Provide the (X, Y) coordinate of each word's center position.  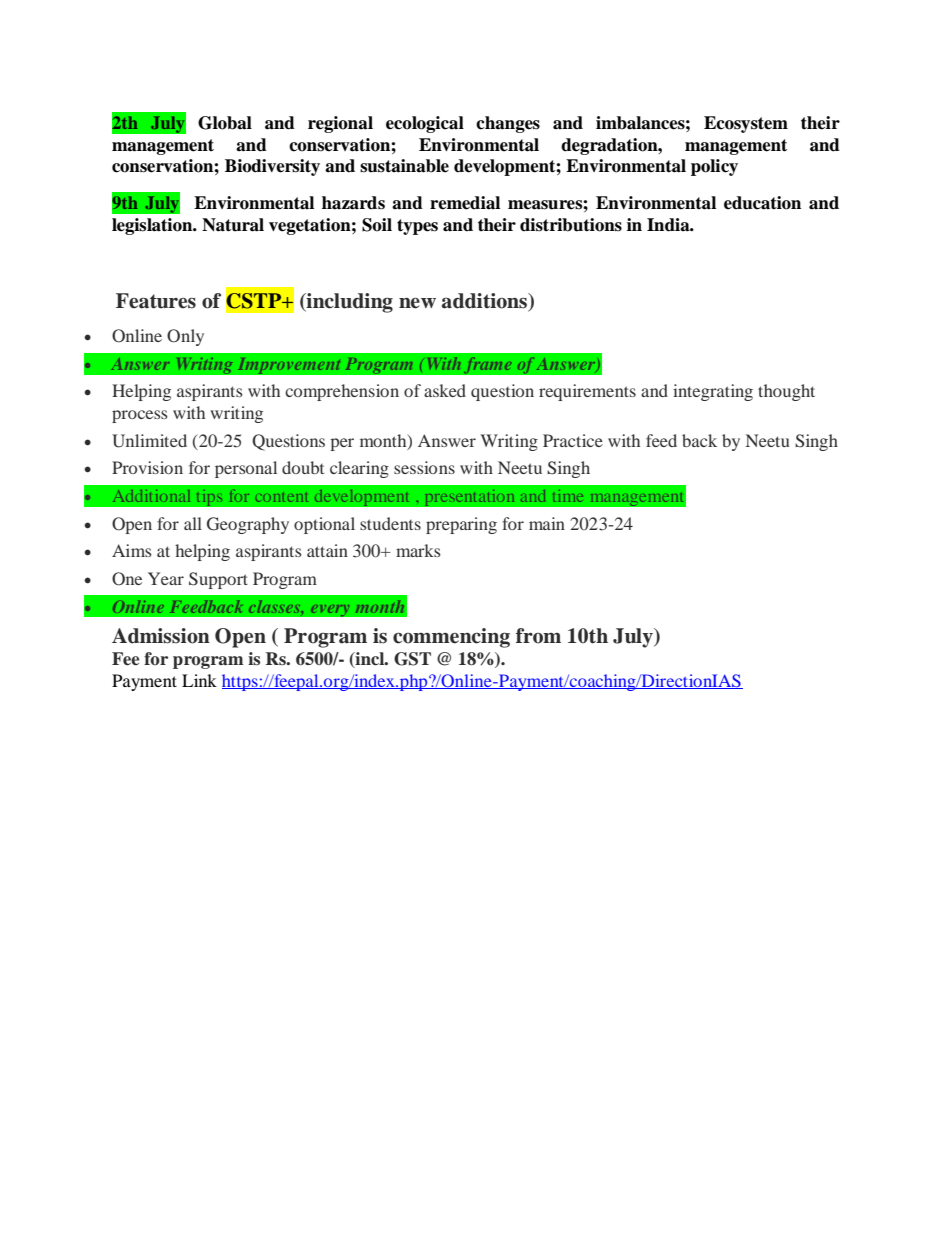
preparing (461, 525)
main (547, 523)
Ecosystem (746, 124)
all (193, 523)
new (417, 303)
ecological (425, 124)
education (762, 203)
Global (225, 123)
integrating (713, 392)
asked (445, 390)
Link (199, 680)
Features (156, 301)
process (140, 416)
